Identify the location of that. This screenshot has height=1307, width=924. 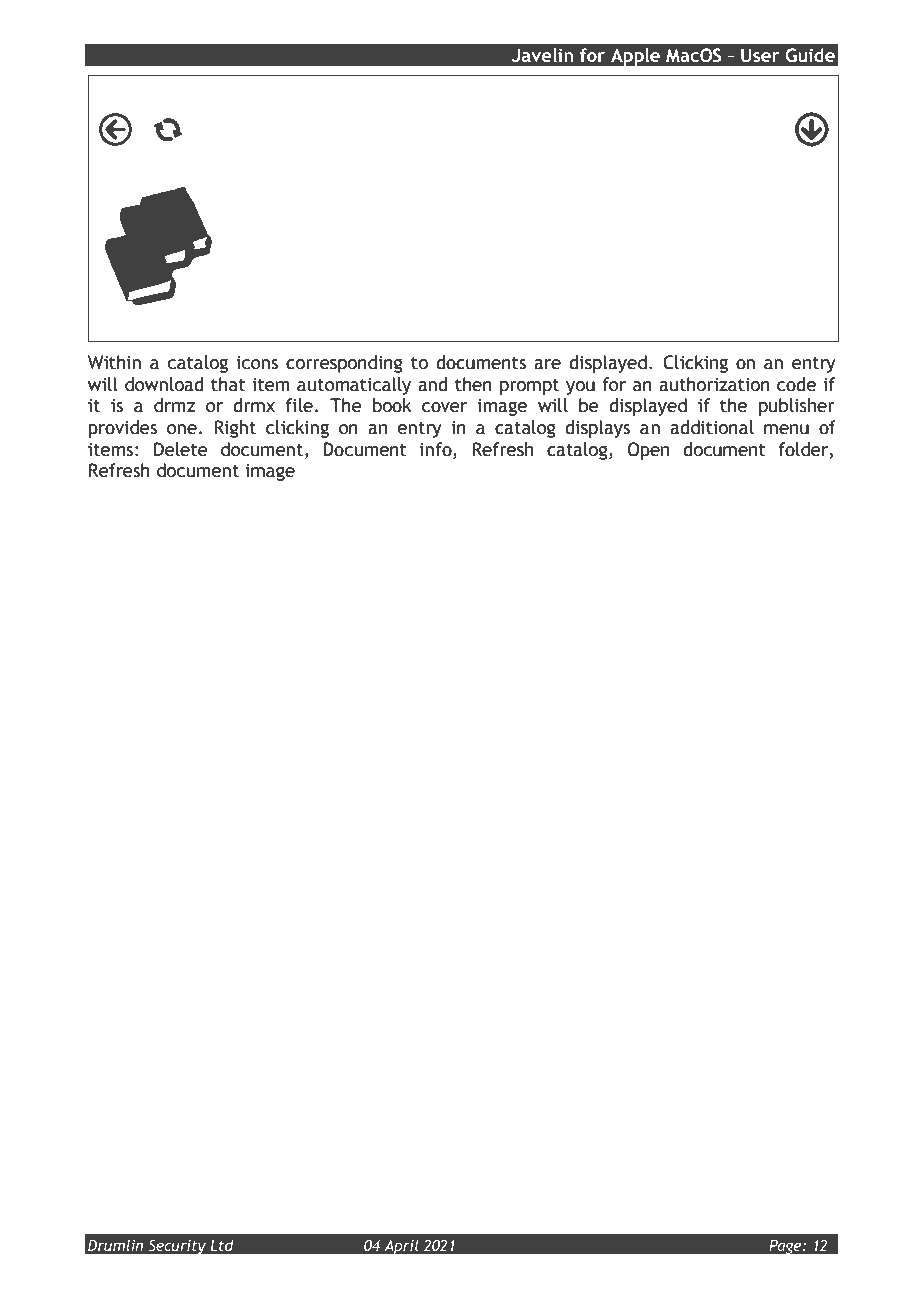
(228, 384).
